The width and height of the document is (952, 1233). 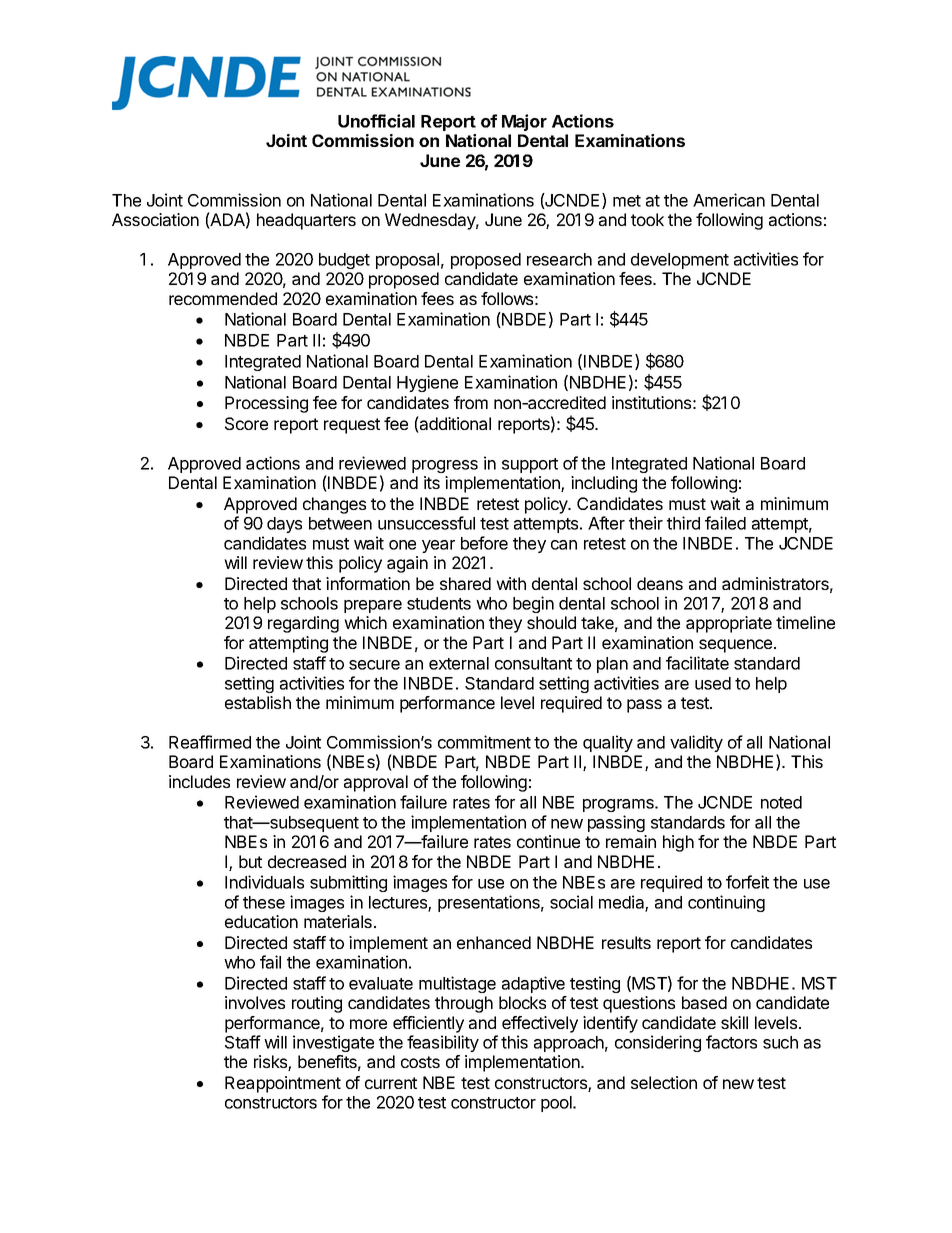 What do you see at coordinates (484, 543) in the document?
I see `before` at bounding box center [484, 543].
